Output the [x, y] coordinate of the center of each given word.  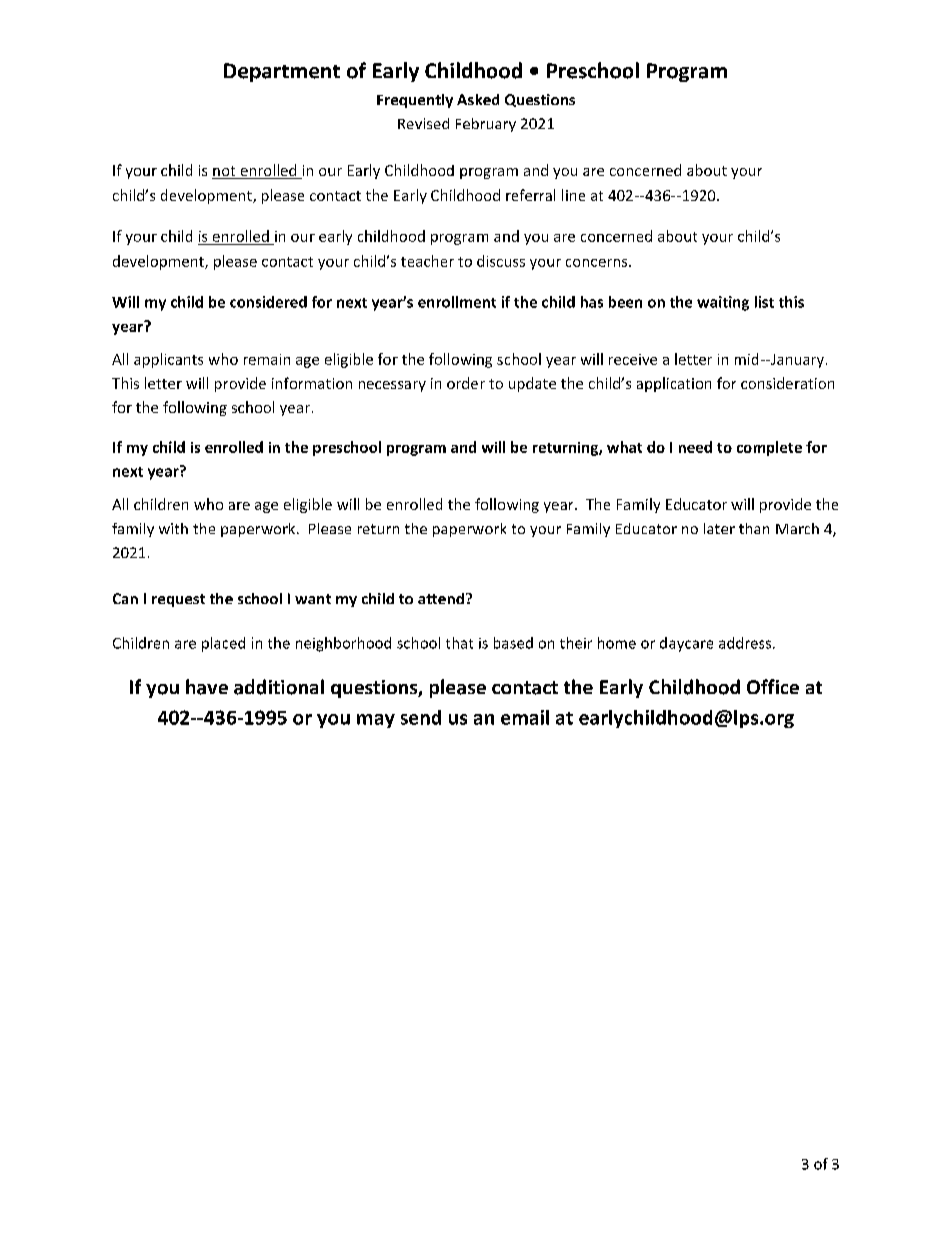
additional [279, 687]
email [525, 717]
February [486, 125]
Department [282, 72]
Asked [478, 99]
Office [773, 686]
